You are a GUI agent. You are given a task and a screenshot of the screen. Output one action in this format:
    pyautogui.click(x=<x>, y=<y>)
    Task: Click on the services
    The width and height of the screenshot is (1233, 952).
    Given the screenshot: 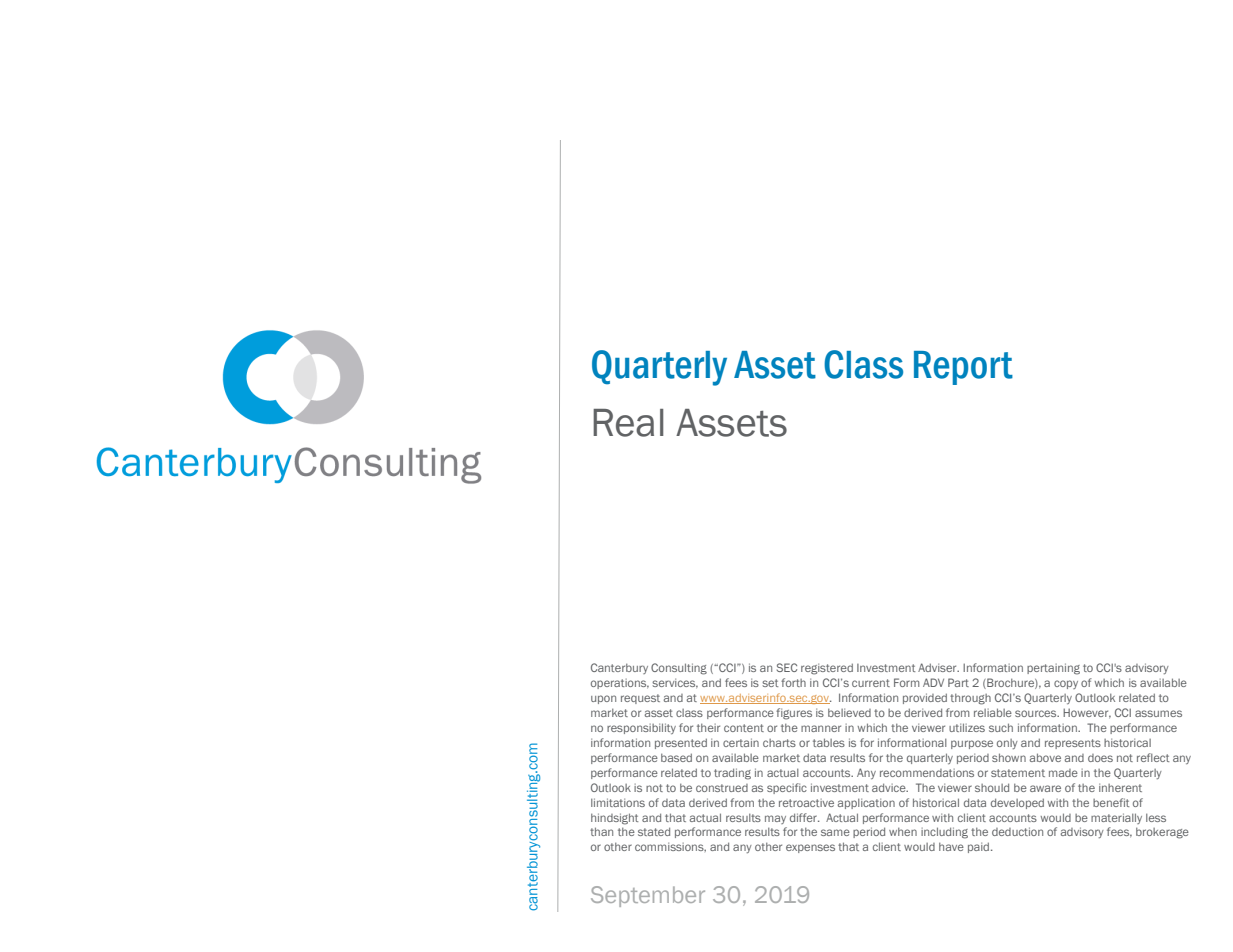 What is the action you would take?
    pyautogui.click(x=675, y=683)
